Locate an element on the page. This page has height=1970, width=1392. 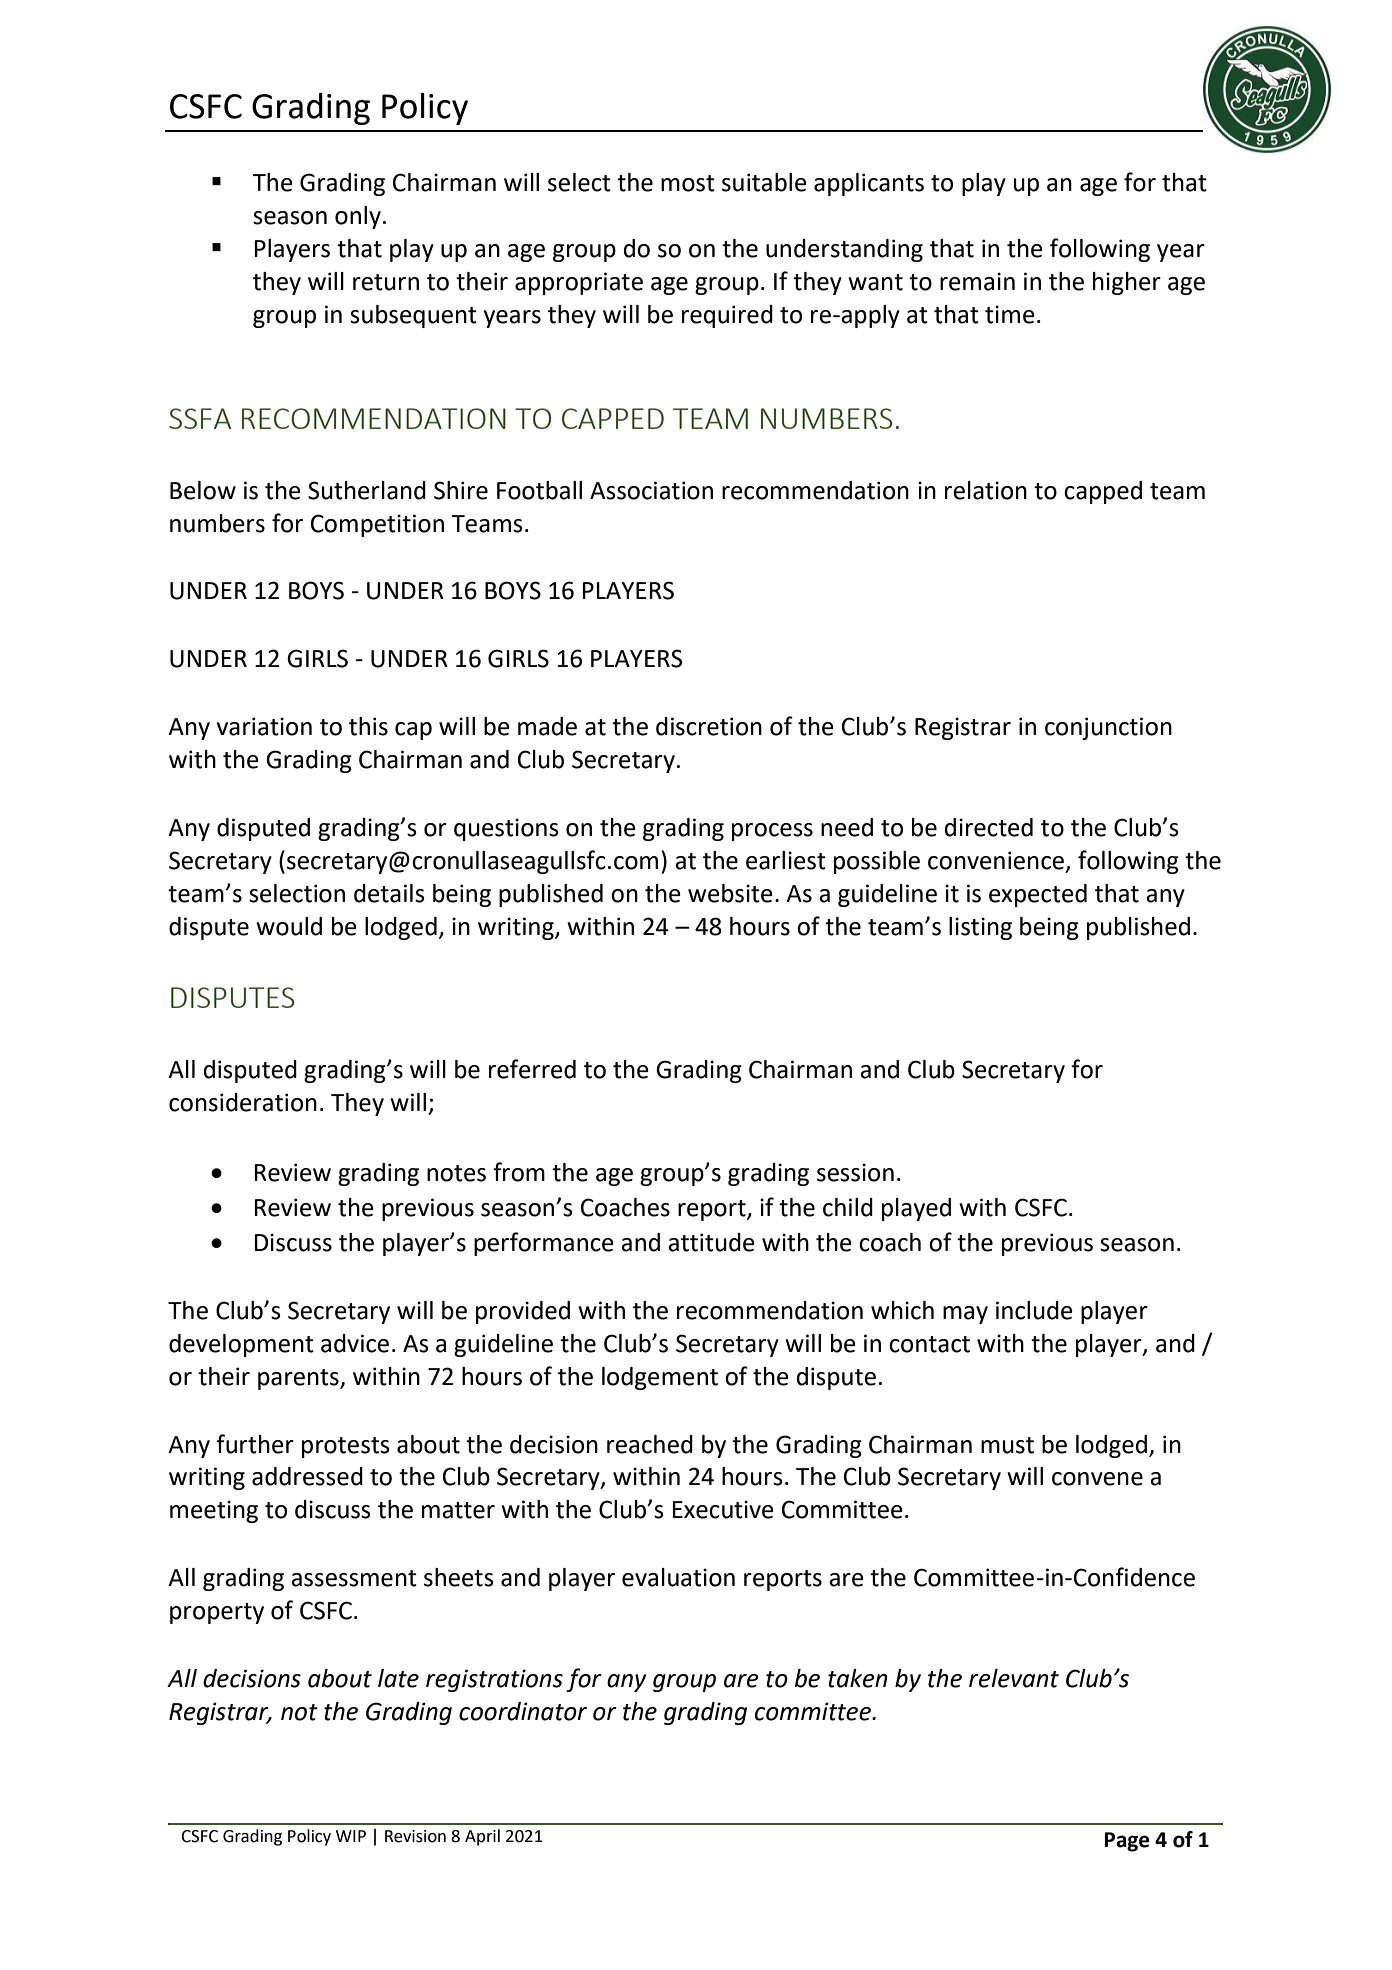
parents is located at coordinates (299, 1379).
